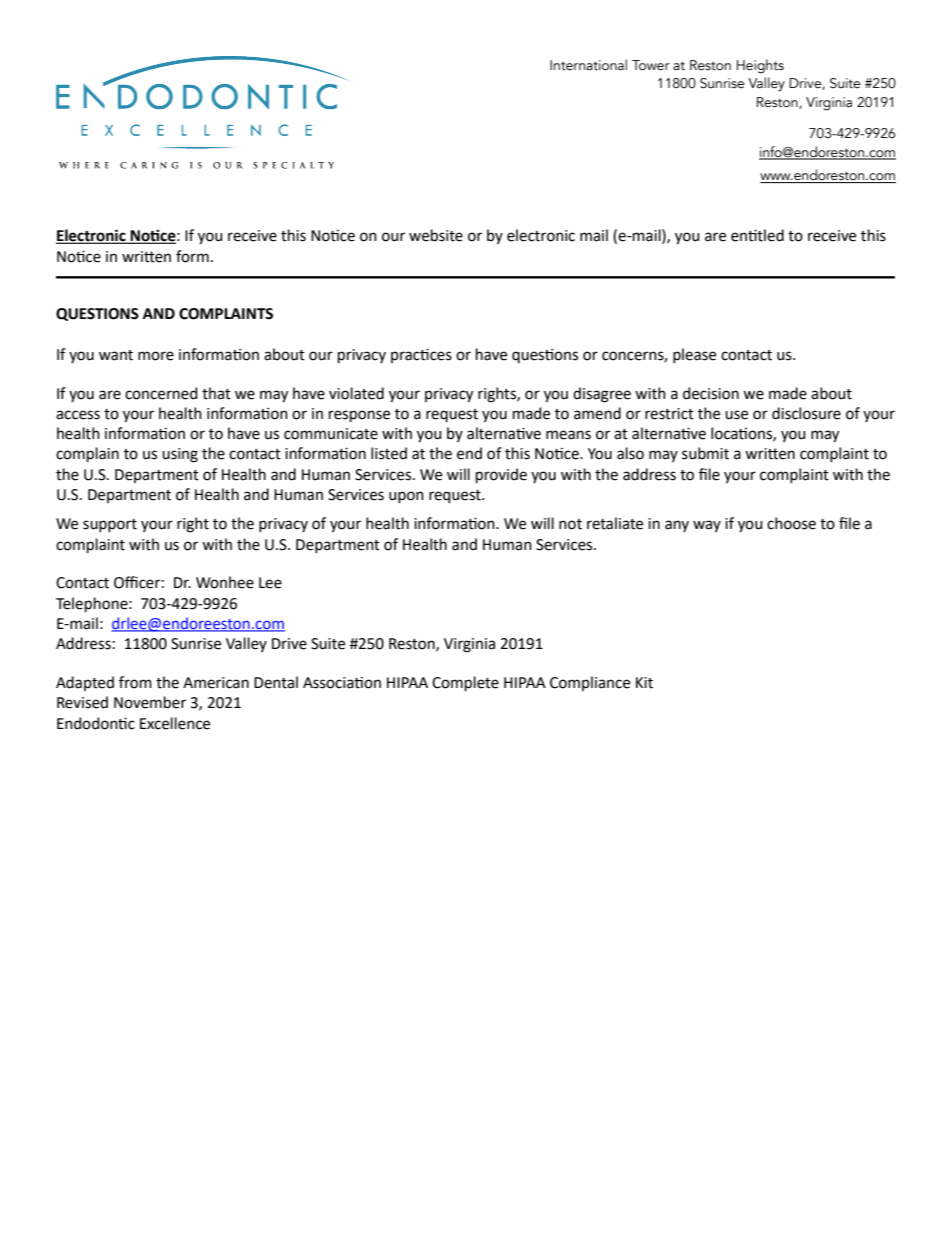  Describe the element at coordinates (389, 453) in the screenshot. I see `listed` at that location.
